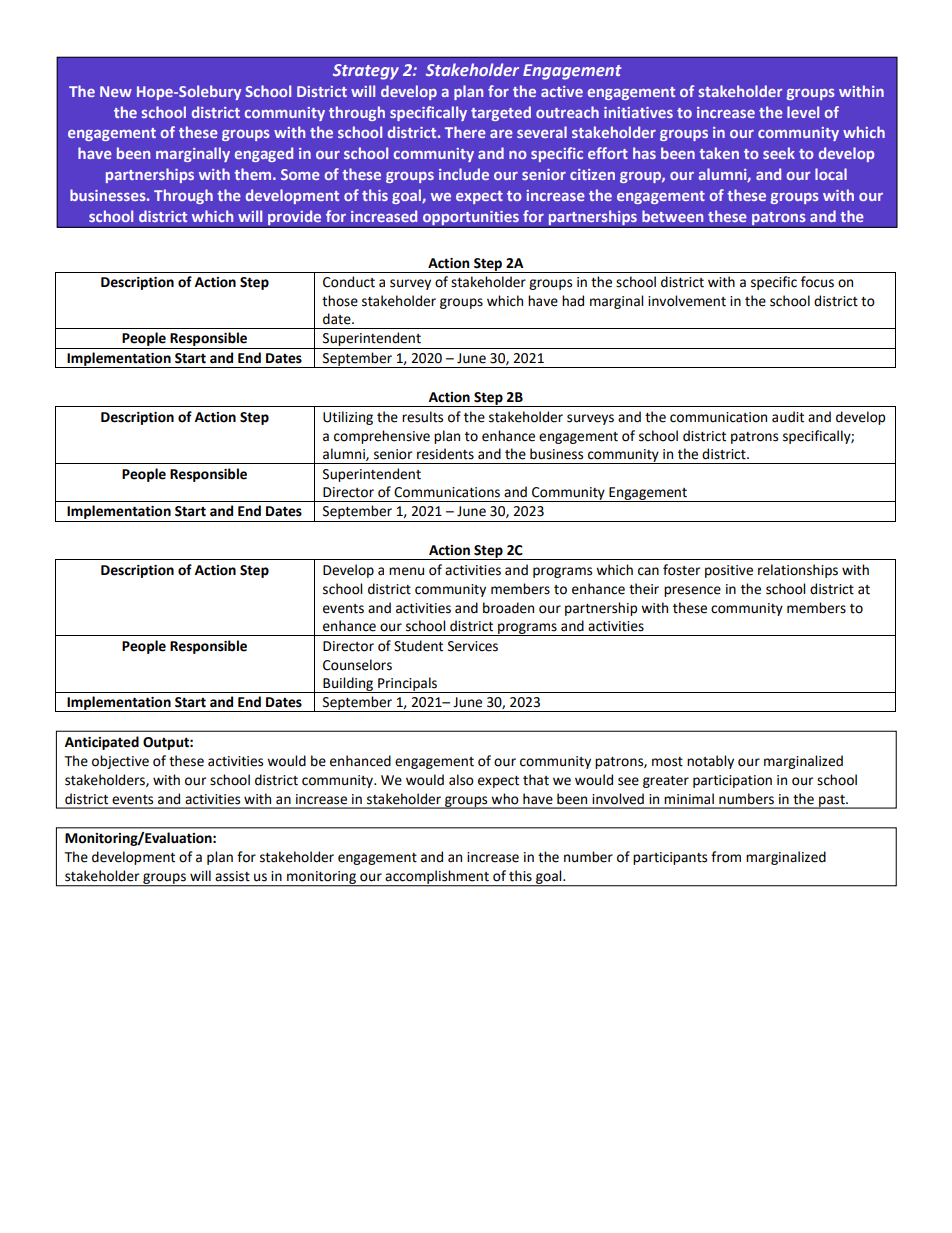 This screenshot has width=952, height=1233. I want to click on level, so click(803, 112).
